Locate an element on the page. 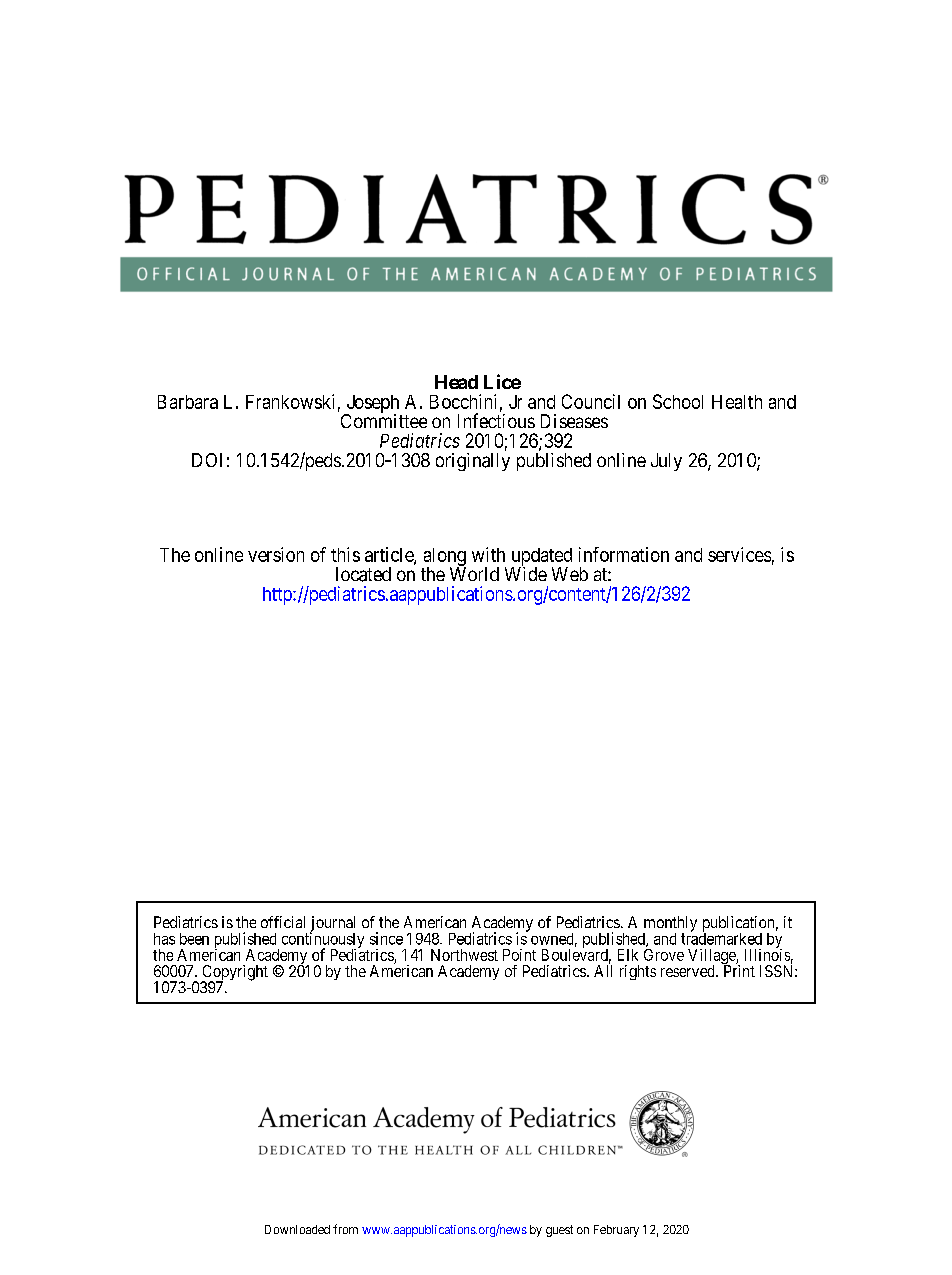 Image resolution: width=952 pixels, height=1275 pixels. from is located at coordinates (345, 1229).
